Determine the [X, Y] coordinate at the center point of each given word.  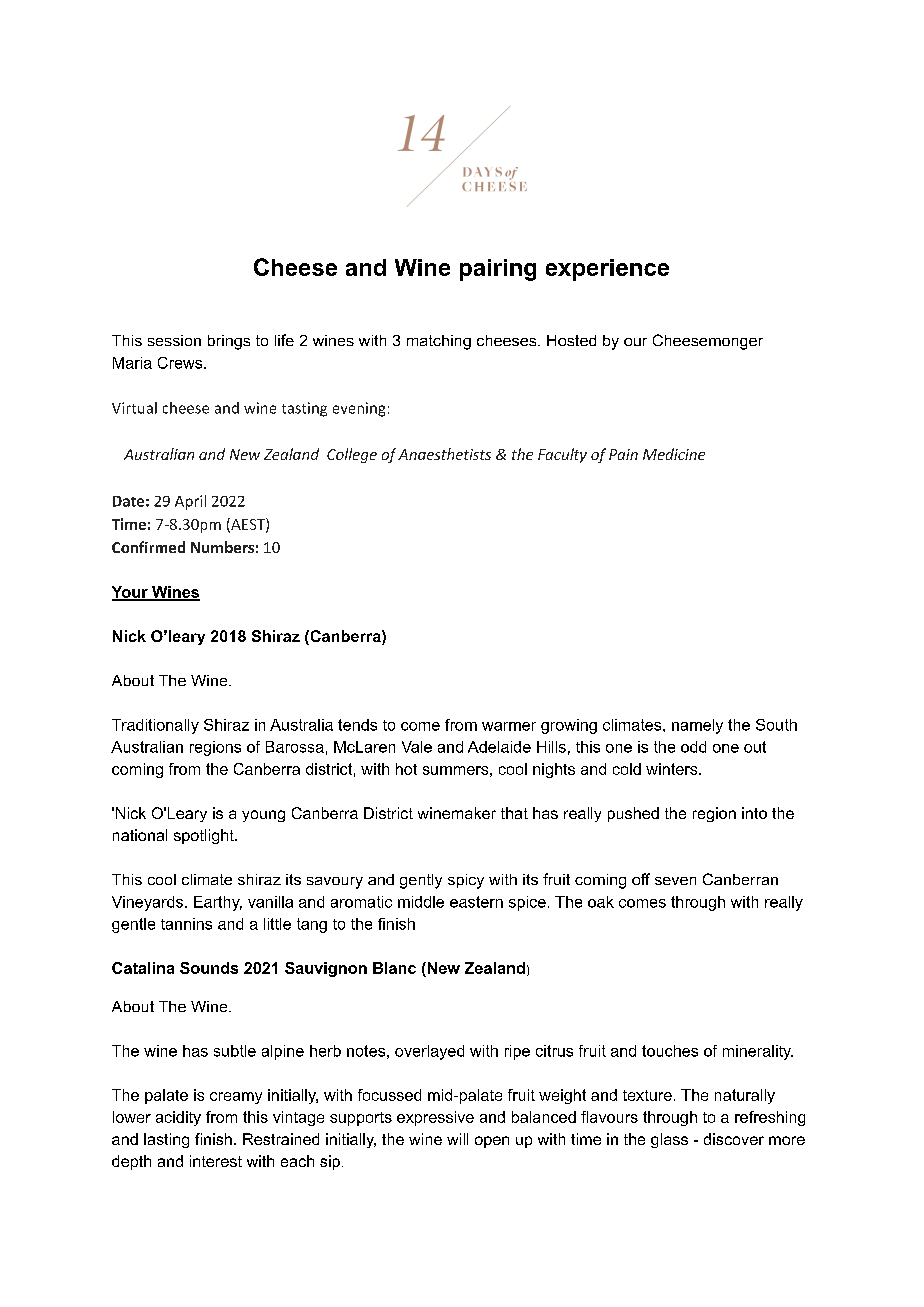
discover [734, 1139]
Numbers [222, 547]
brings [229, 342]
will [457, 1139]
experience [607, 270]
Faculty [562, 455]
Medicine [674, 454]
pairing [498, 270]
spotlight [205, 836]
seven [675, 881]
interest [216, 1161]
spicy [466, 881]
